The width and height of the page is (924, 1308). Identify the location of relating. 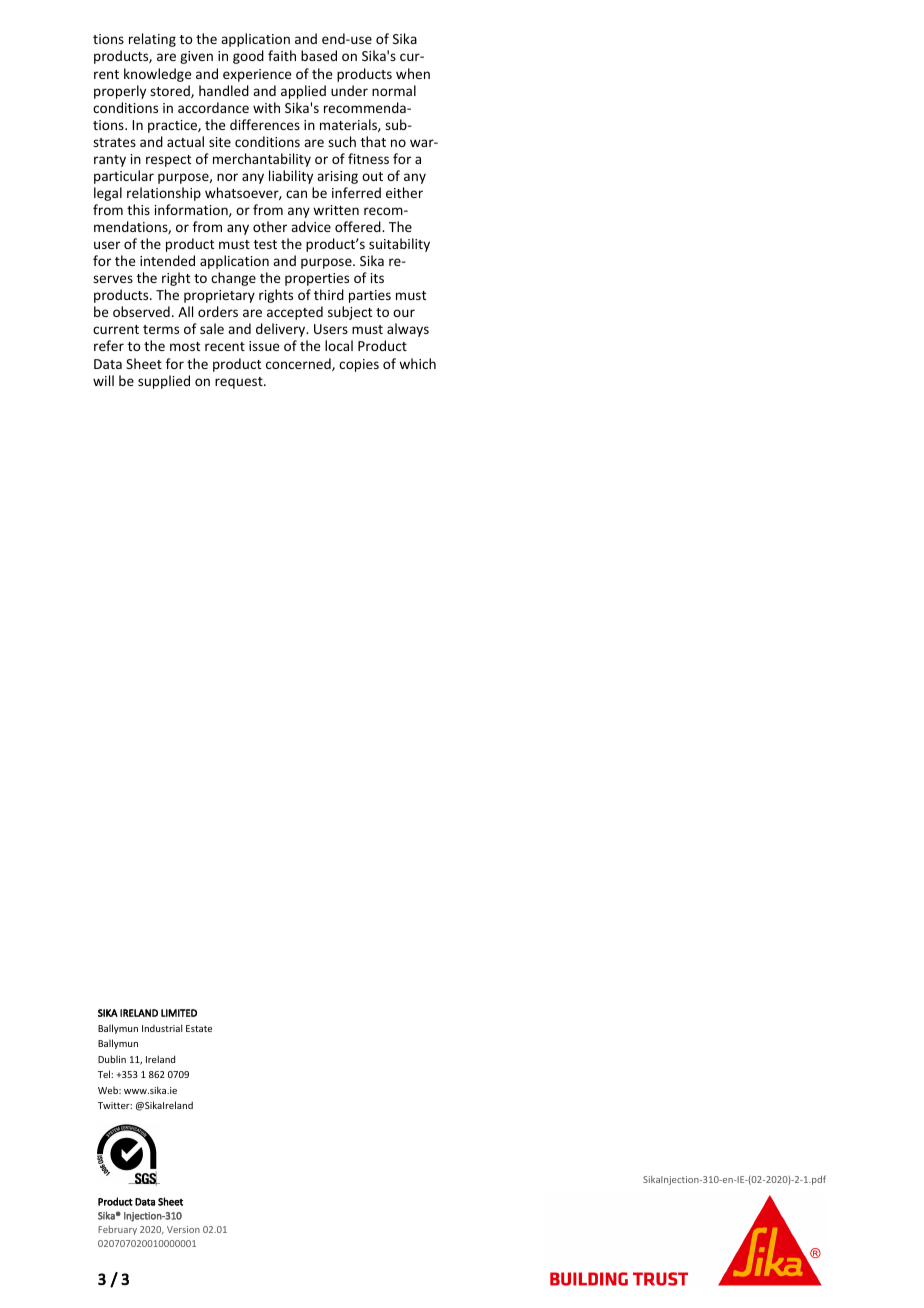
(152, 40).
